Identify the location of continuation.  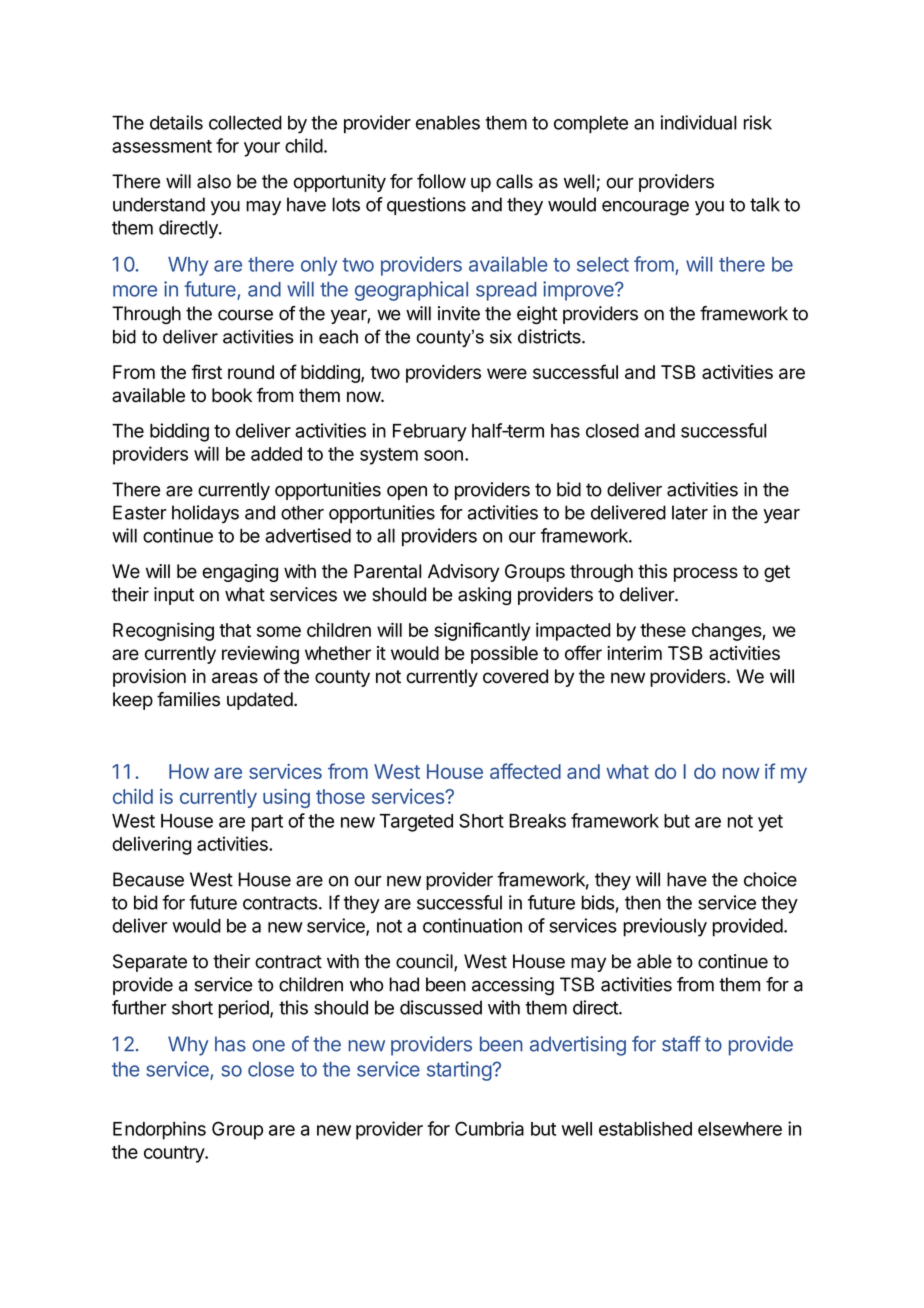
(472, 925).
